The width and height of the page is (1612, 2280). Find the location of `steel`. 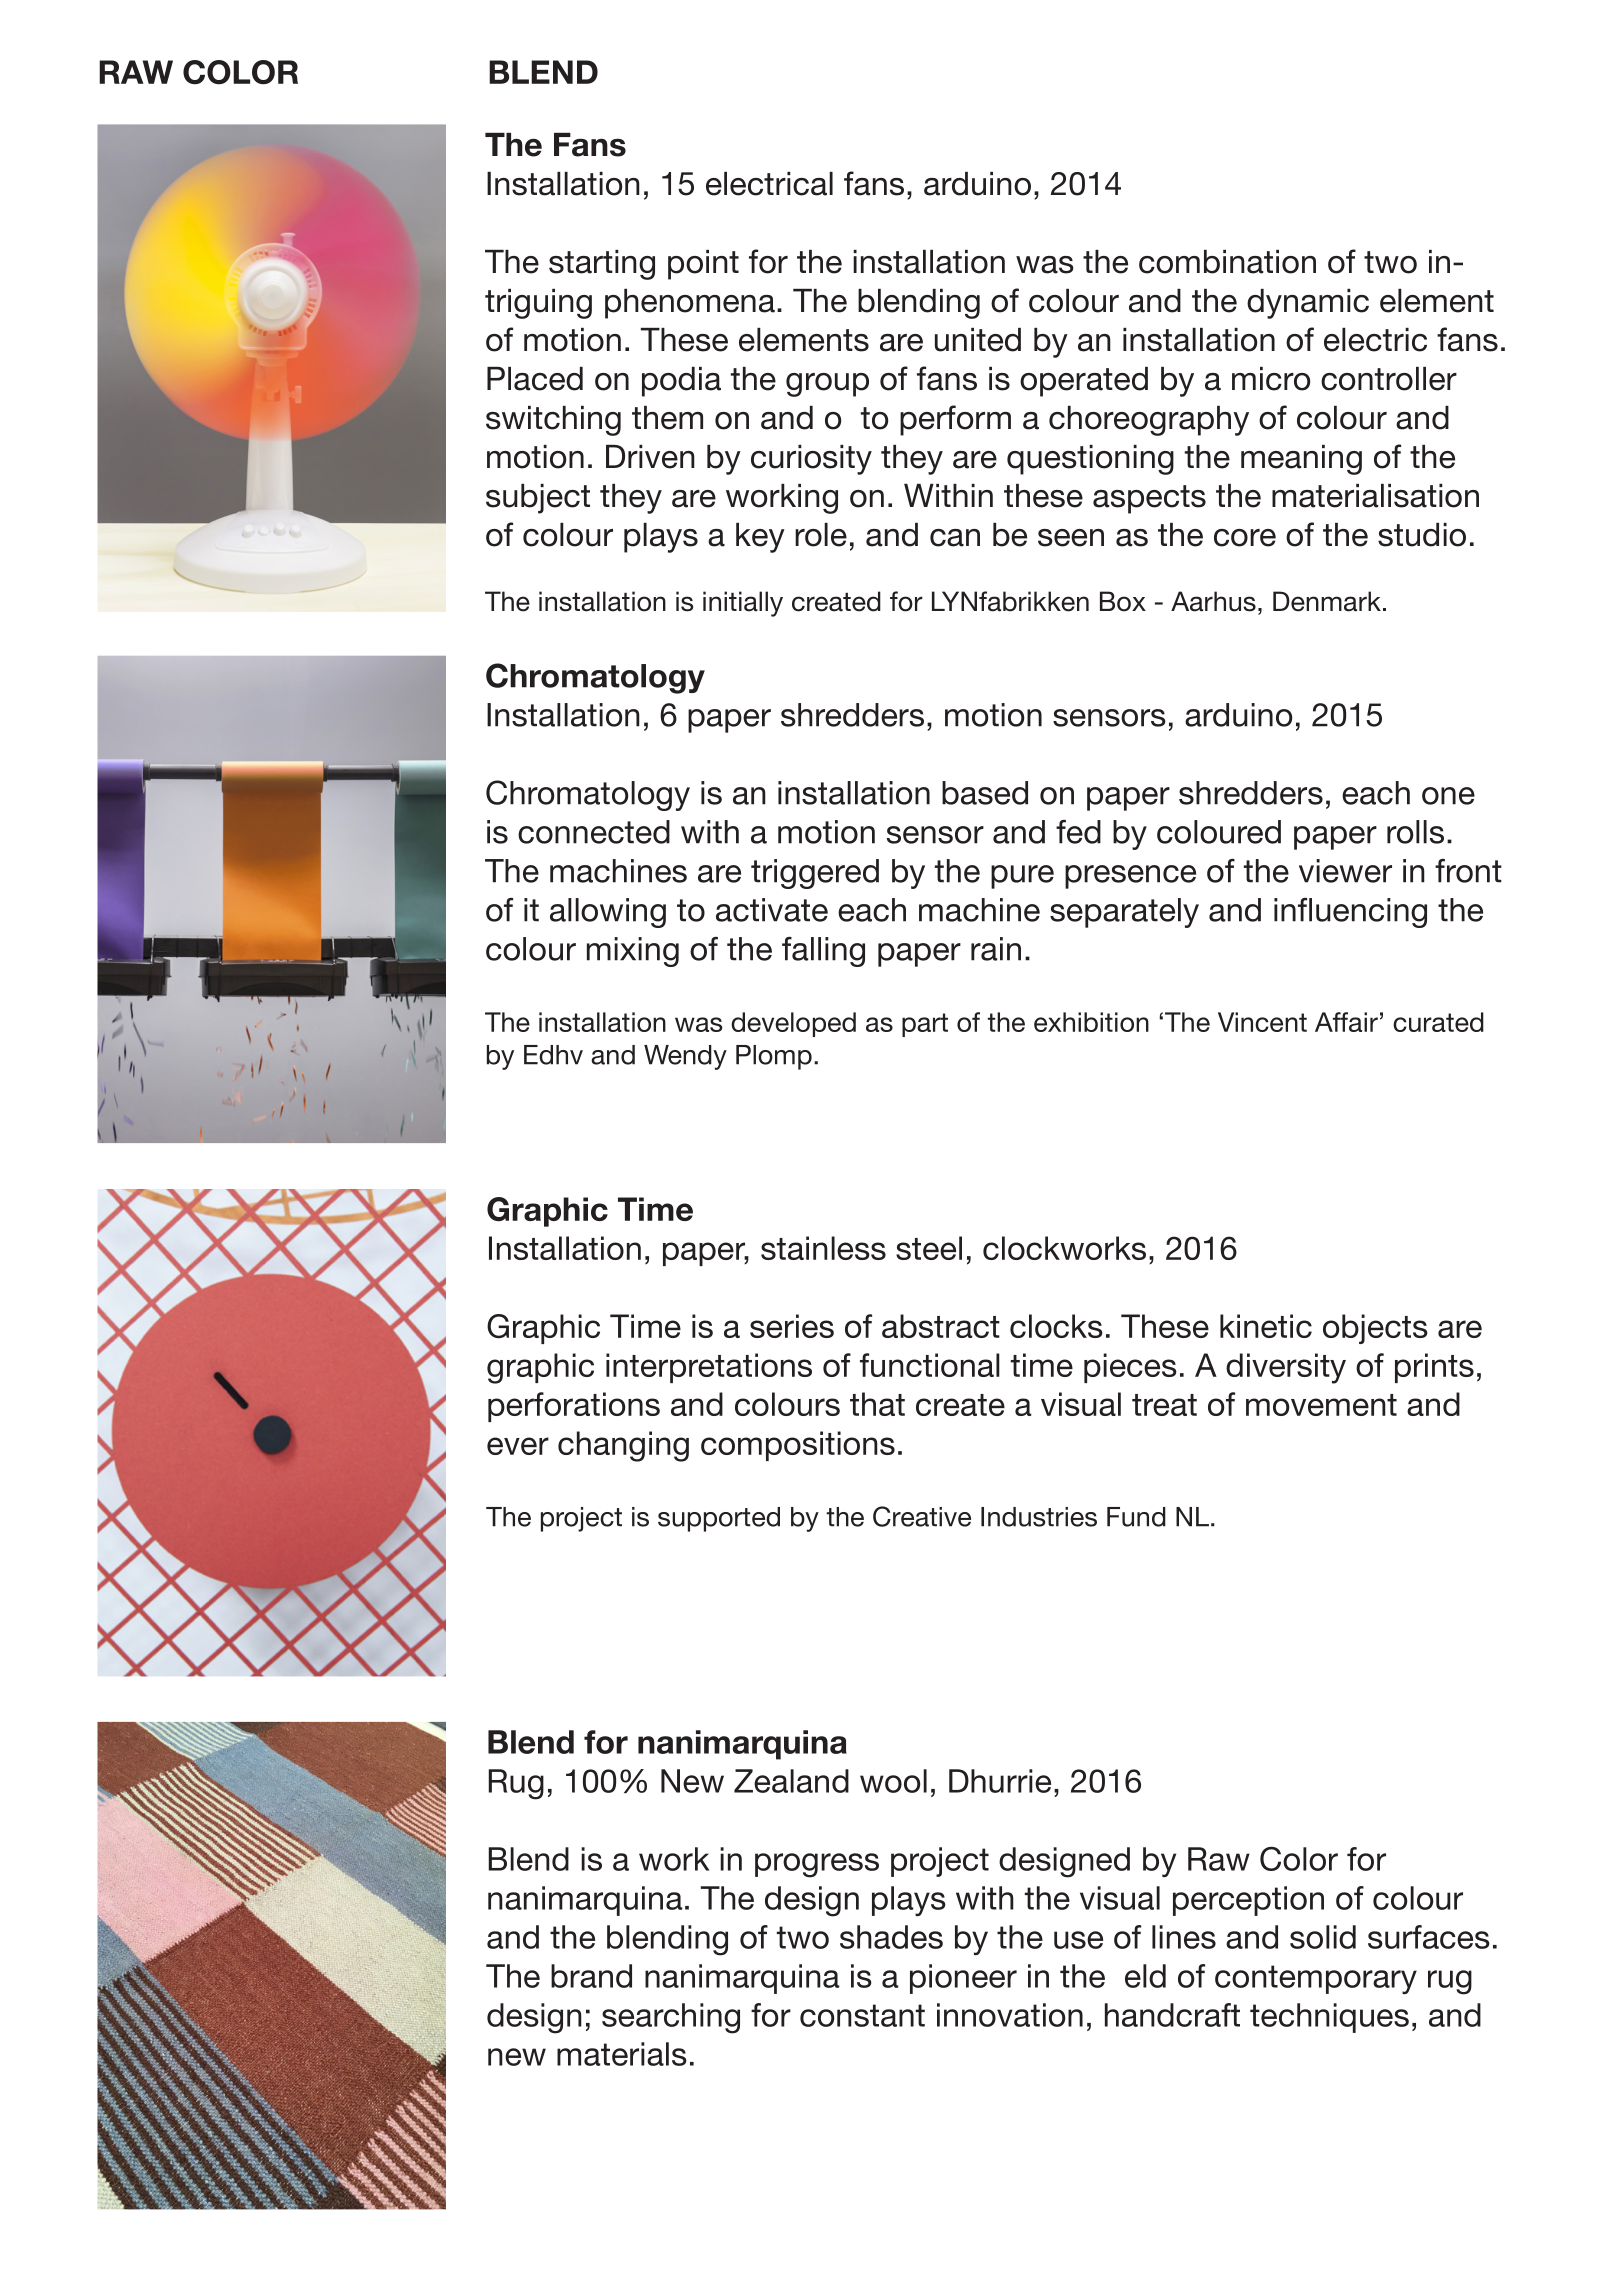

steel is located at coordinates (929, 1248).
